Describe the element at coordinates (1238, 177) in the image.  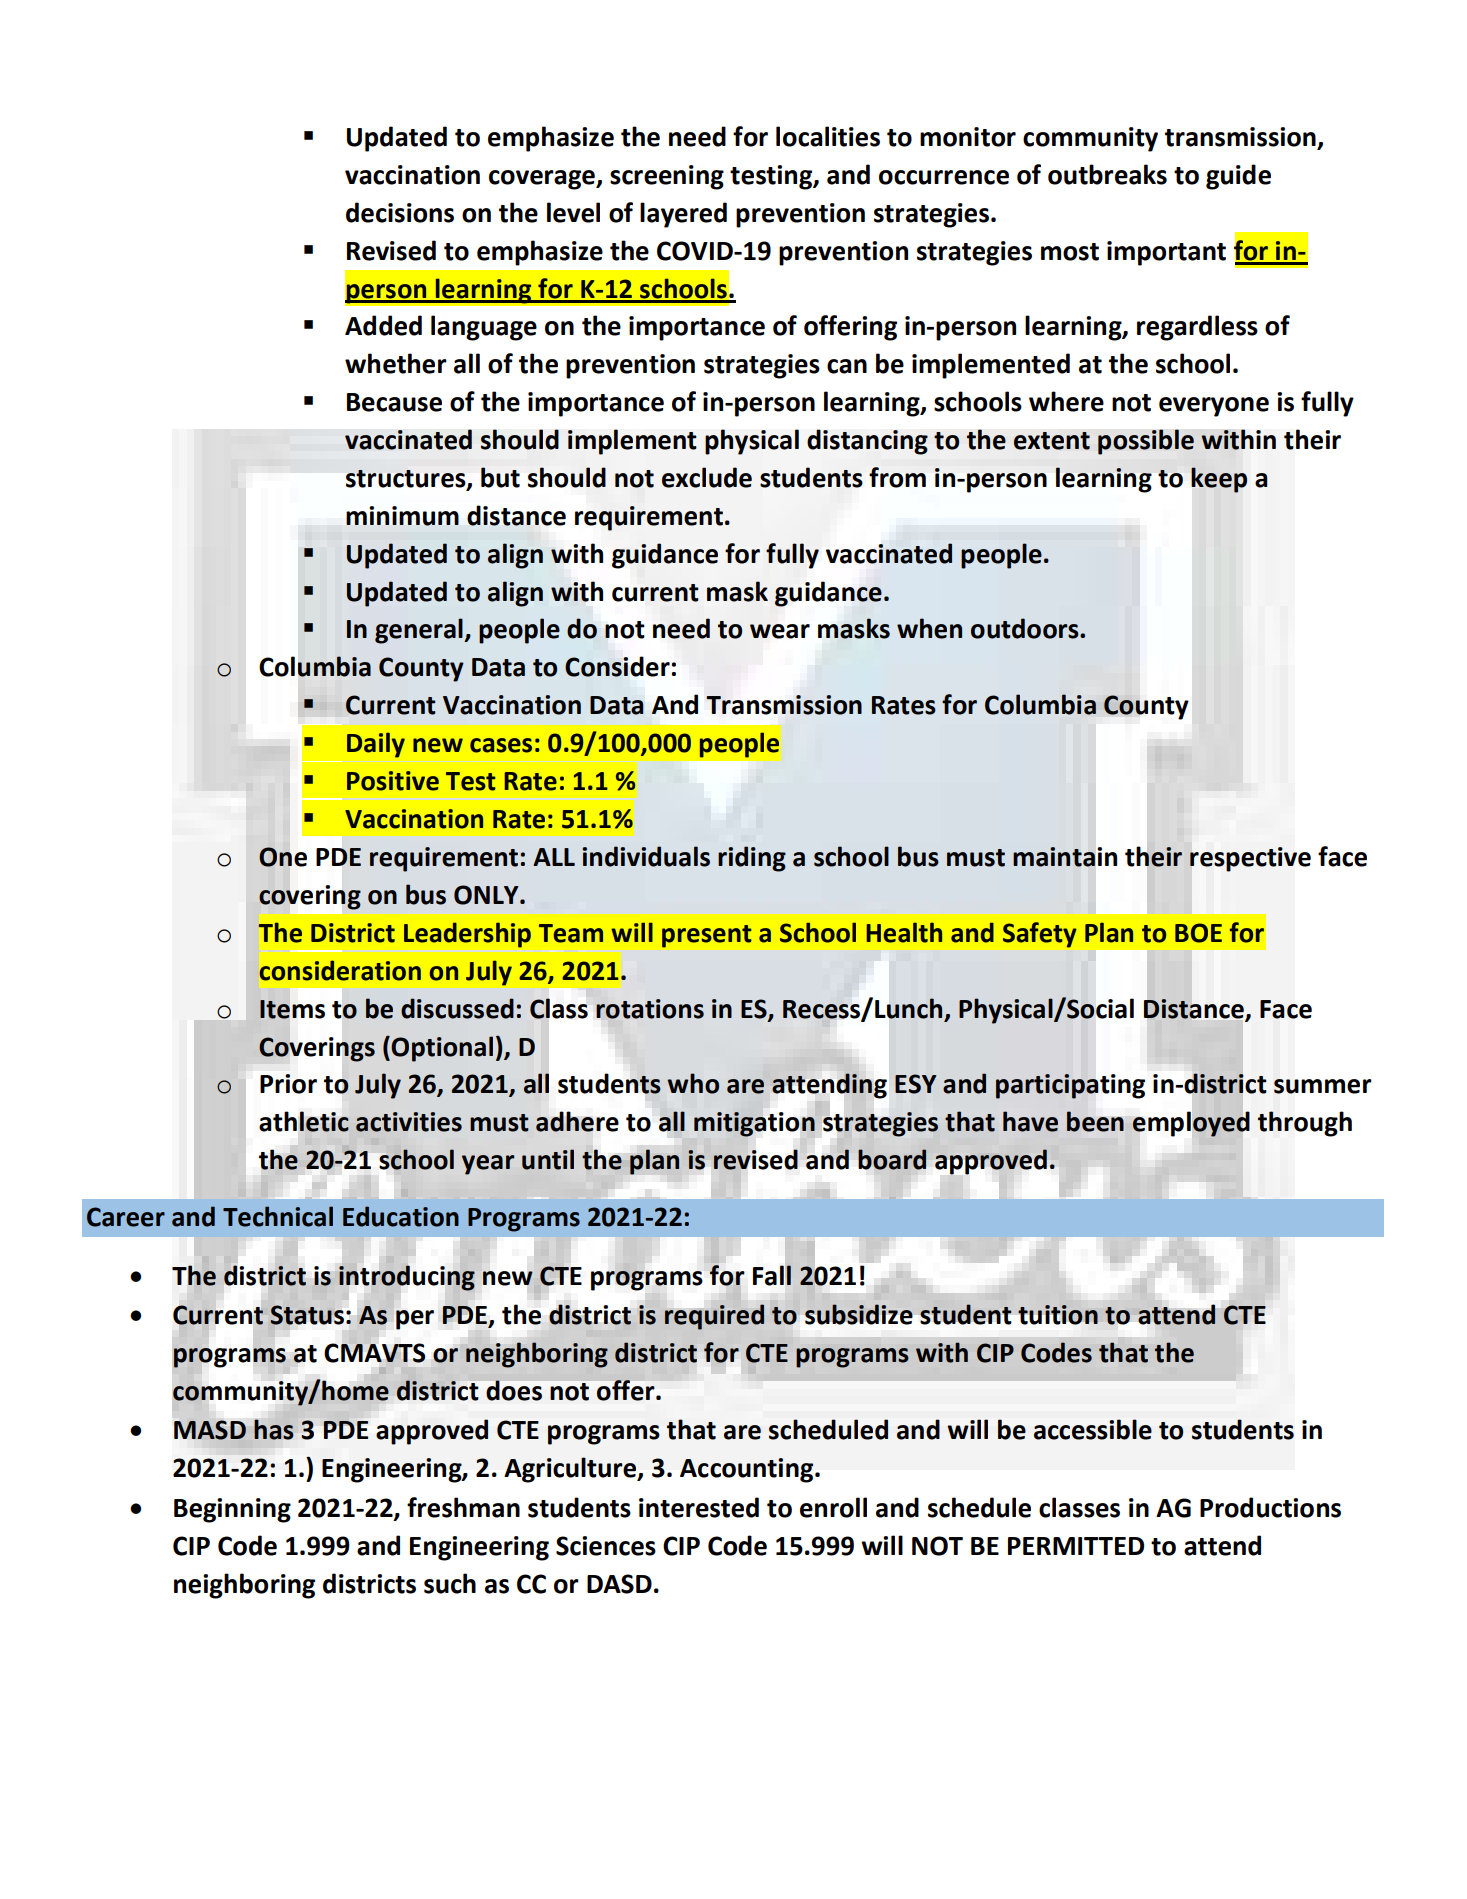
I see `guide` at that location.
